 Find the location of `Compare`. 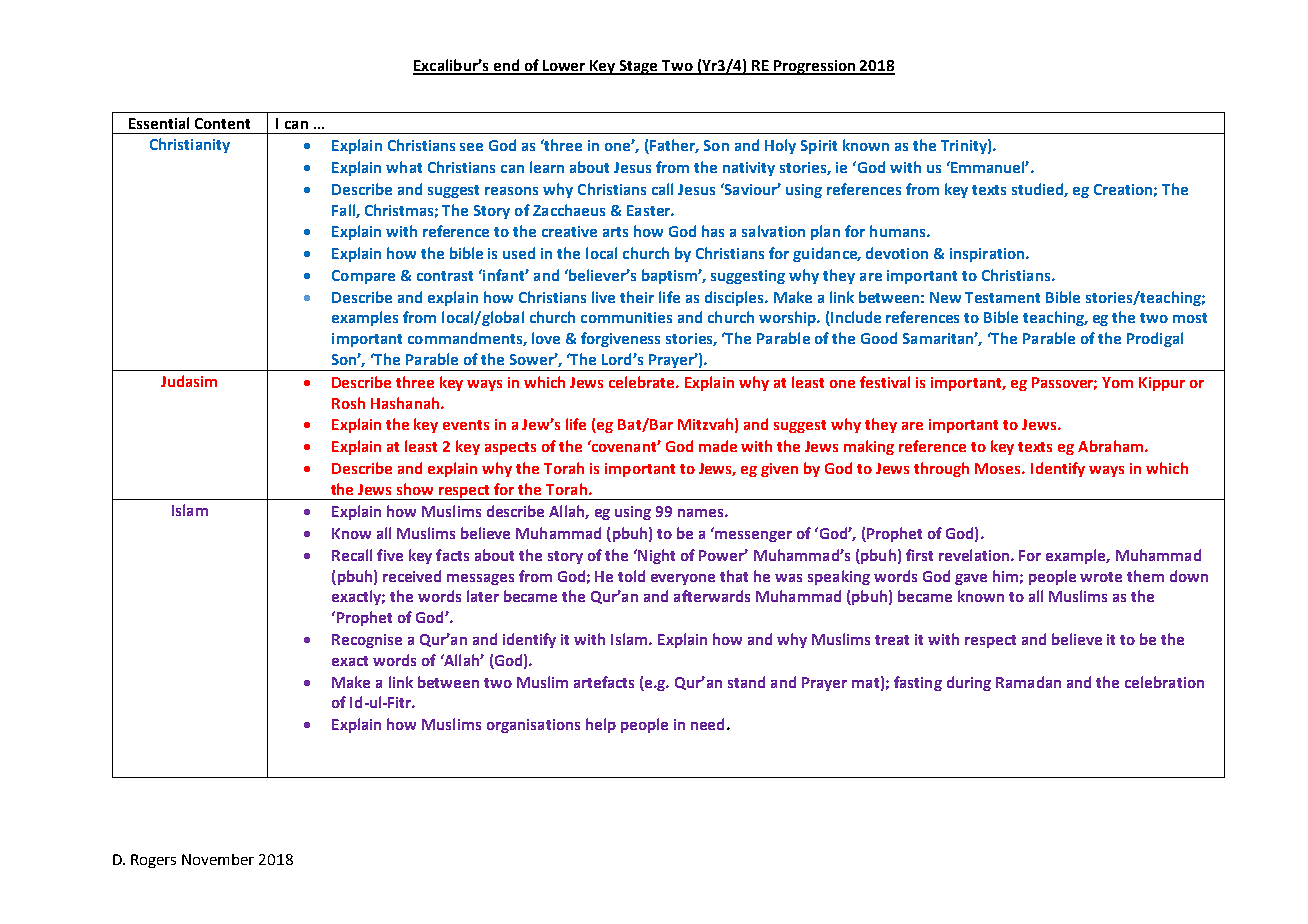

Compare is located at coordinates (363, 277).
